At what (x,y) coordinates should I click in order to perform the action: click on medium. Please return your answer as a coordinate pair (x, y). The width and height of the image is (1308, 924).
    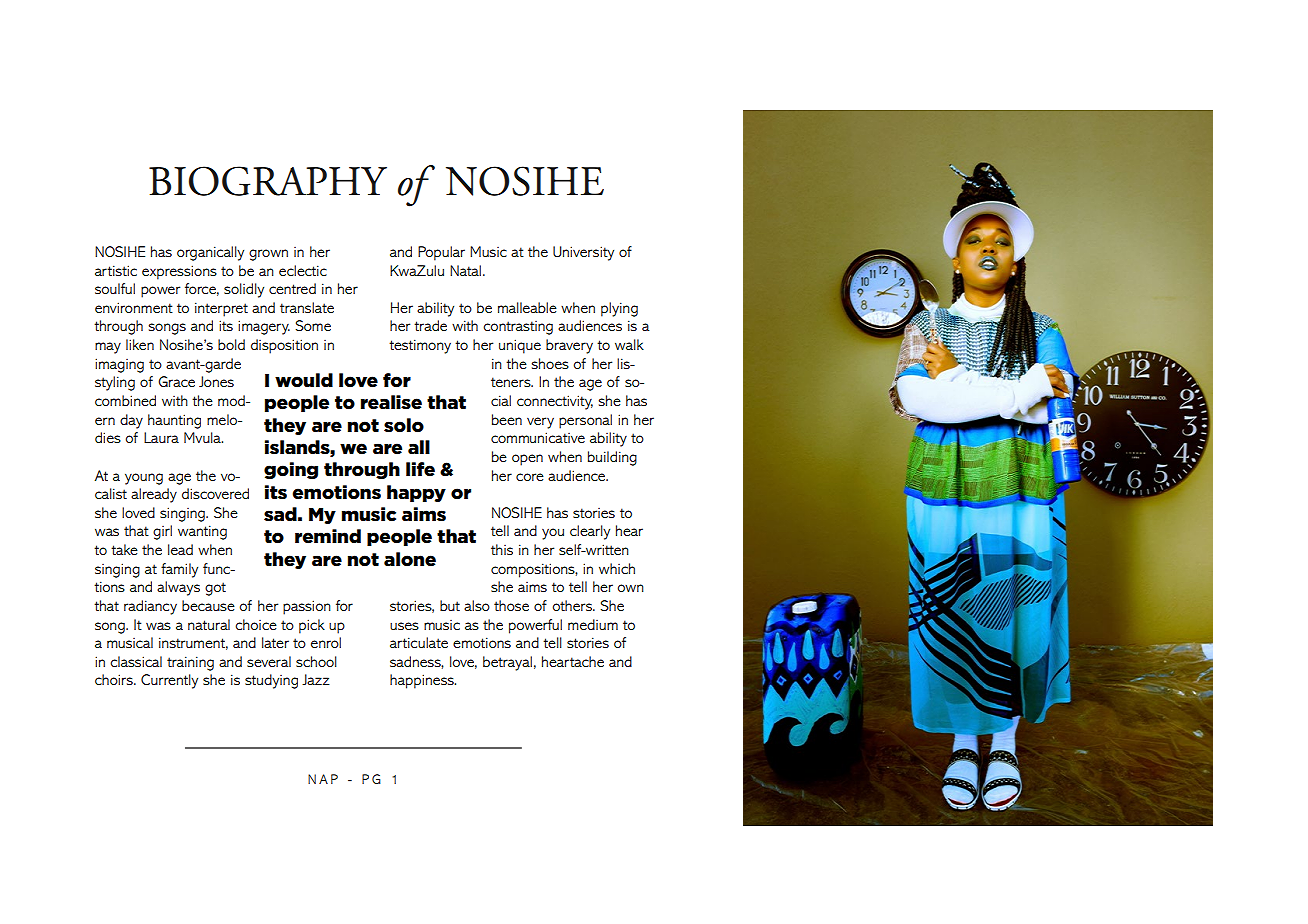
    Looking at the image, I should click on (593, 624).
